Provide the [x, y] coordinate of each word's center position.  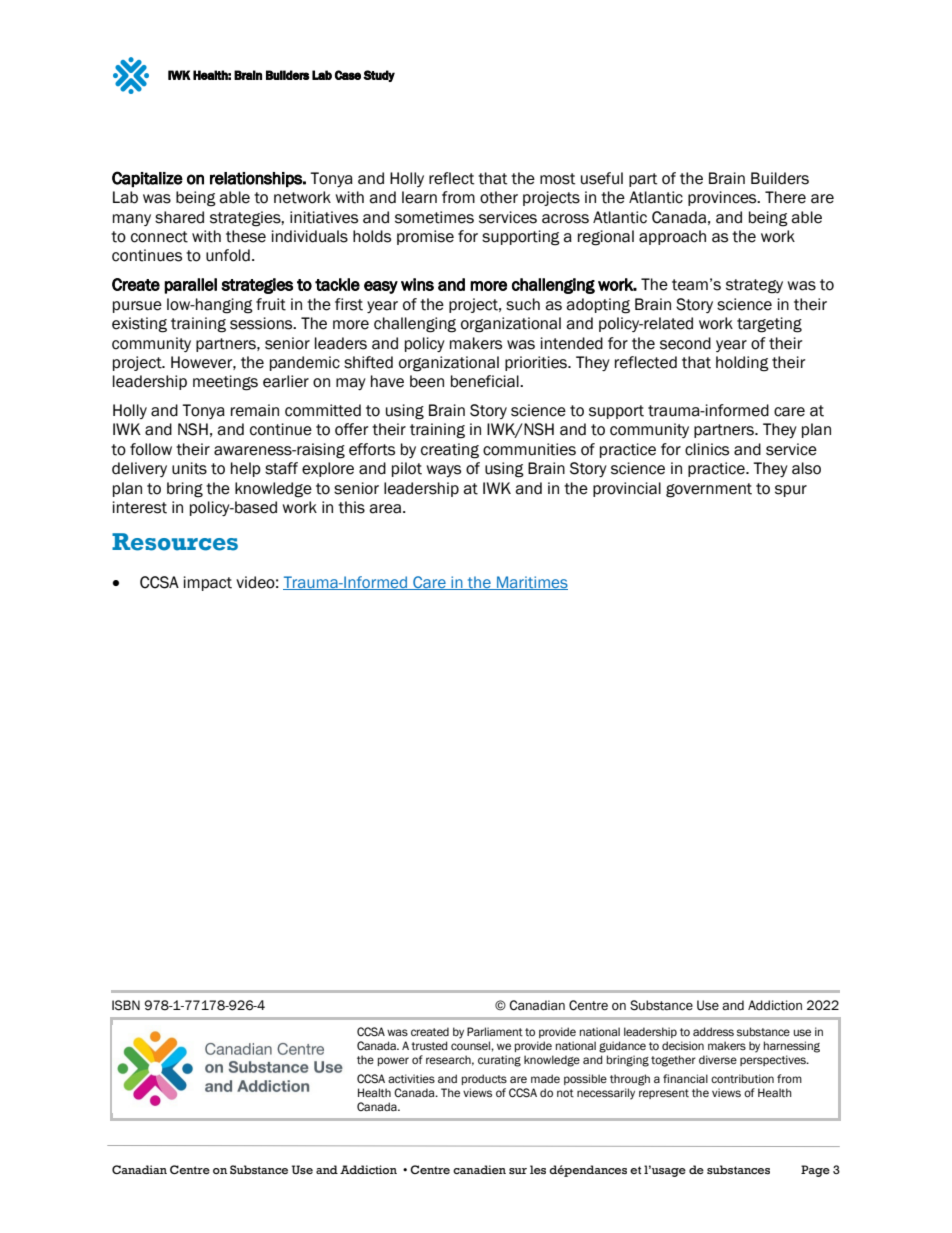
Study [379, 76]
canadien [479, 1169]
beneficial [486, 381]
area [385, 509]
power [393, 1061]
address [713, 1031]
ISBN [126, 1005]
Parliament [495, 1032]
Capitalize [147, 179]
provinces [723, 198]
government [709, 490]
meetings [225, 383]
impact [208, 583]
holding [742, 364]
